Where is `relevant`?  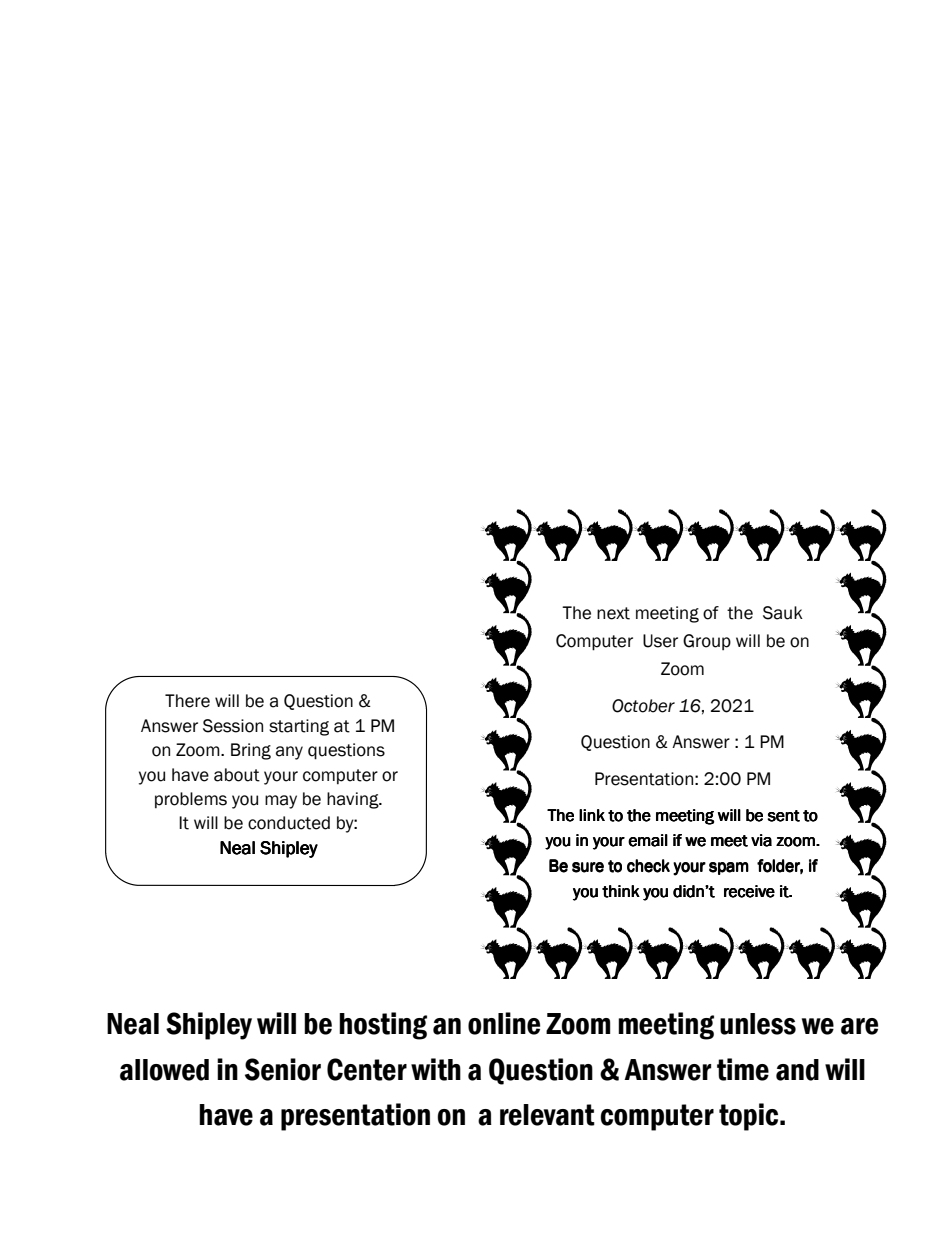 relevant is located at coordinates (547, 1115).
